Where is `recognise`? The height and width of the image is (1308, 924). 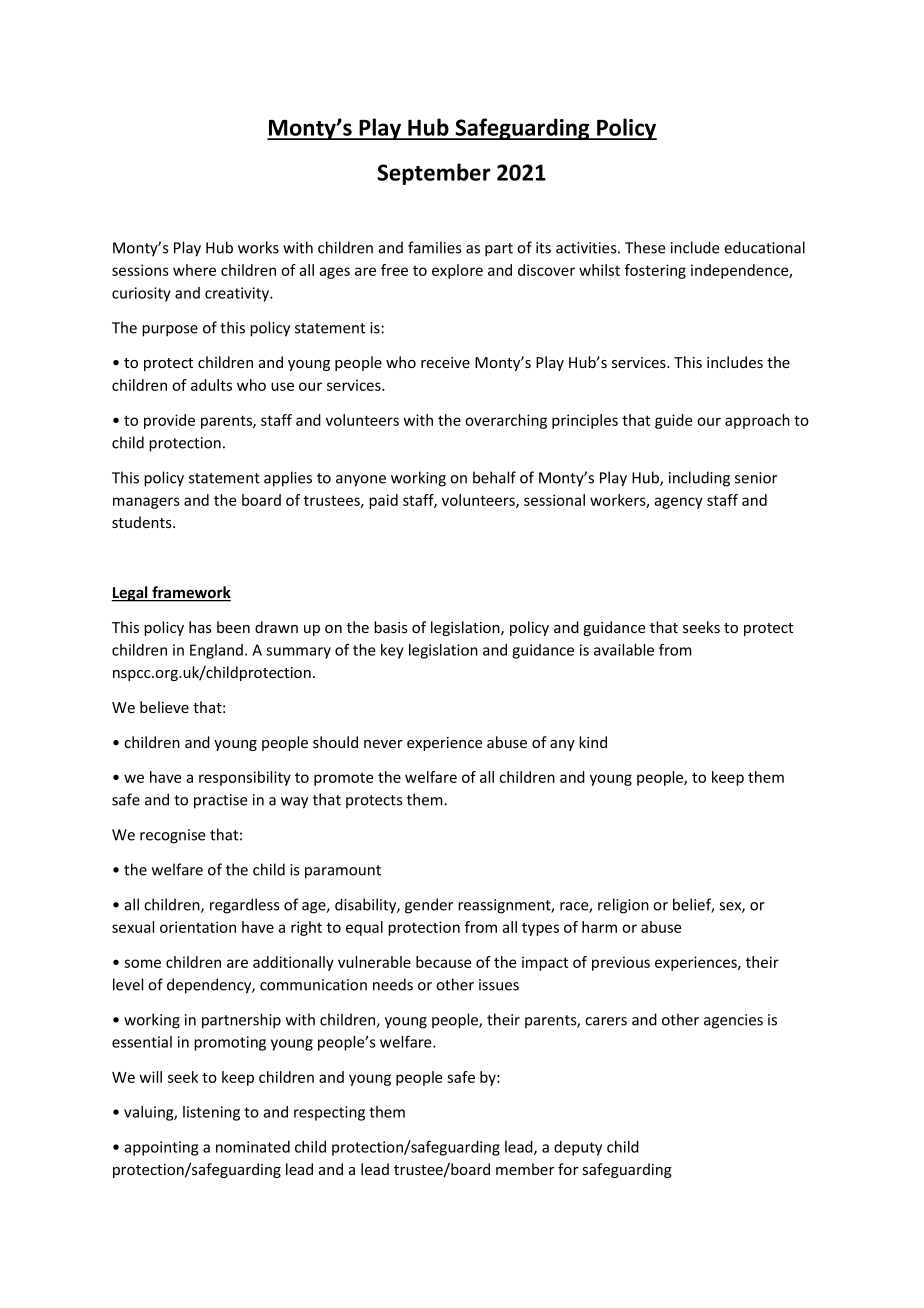
recognise is located at coordinates (173, 836).
